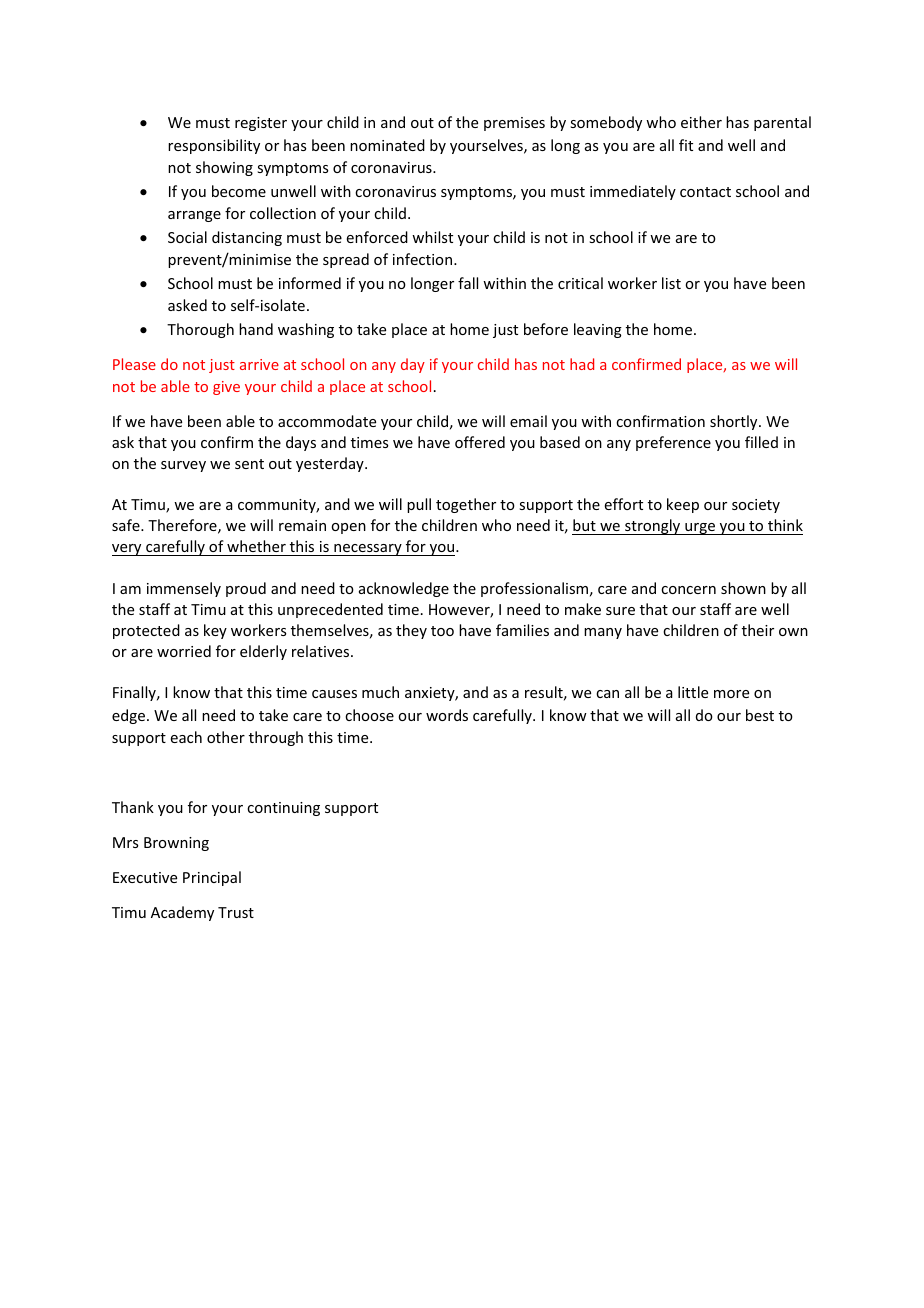  Describe the element at coordinates (214, 146) in the screenshot. I see `responsibility` at that location.
